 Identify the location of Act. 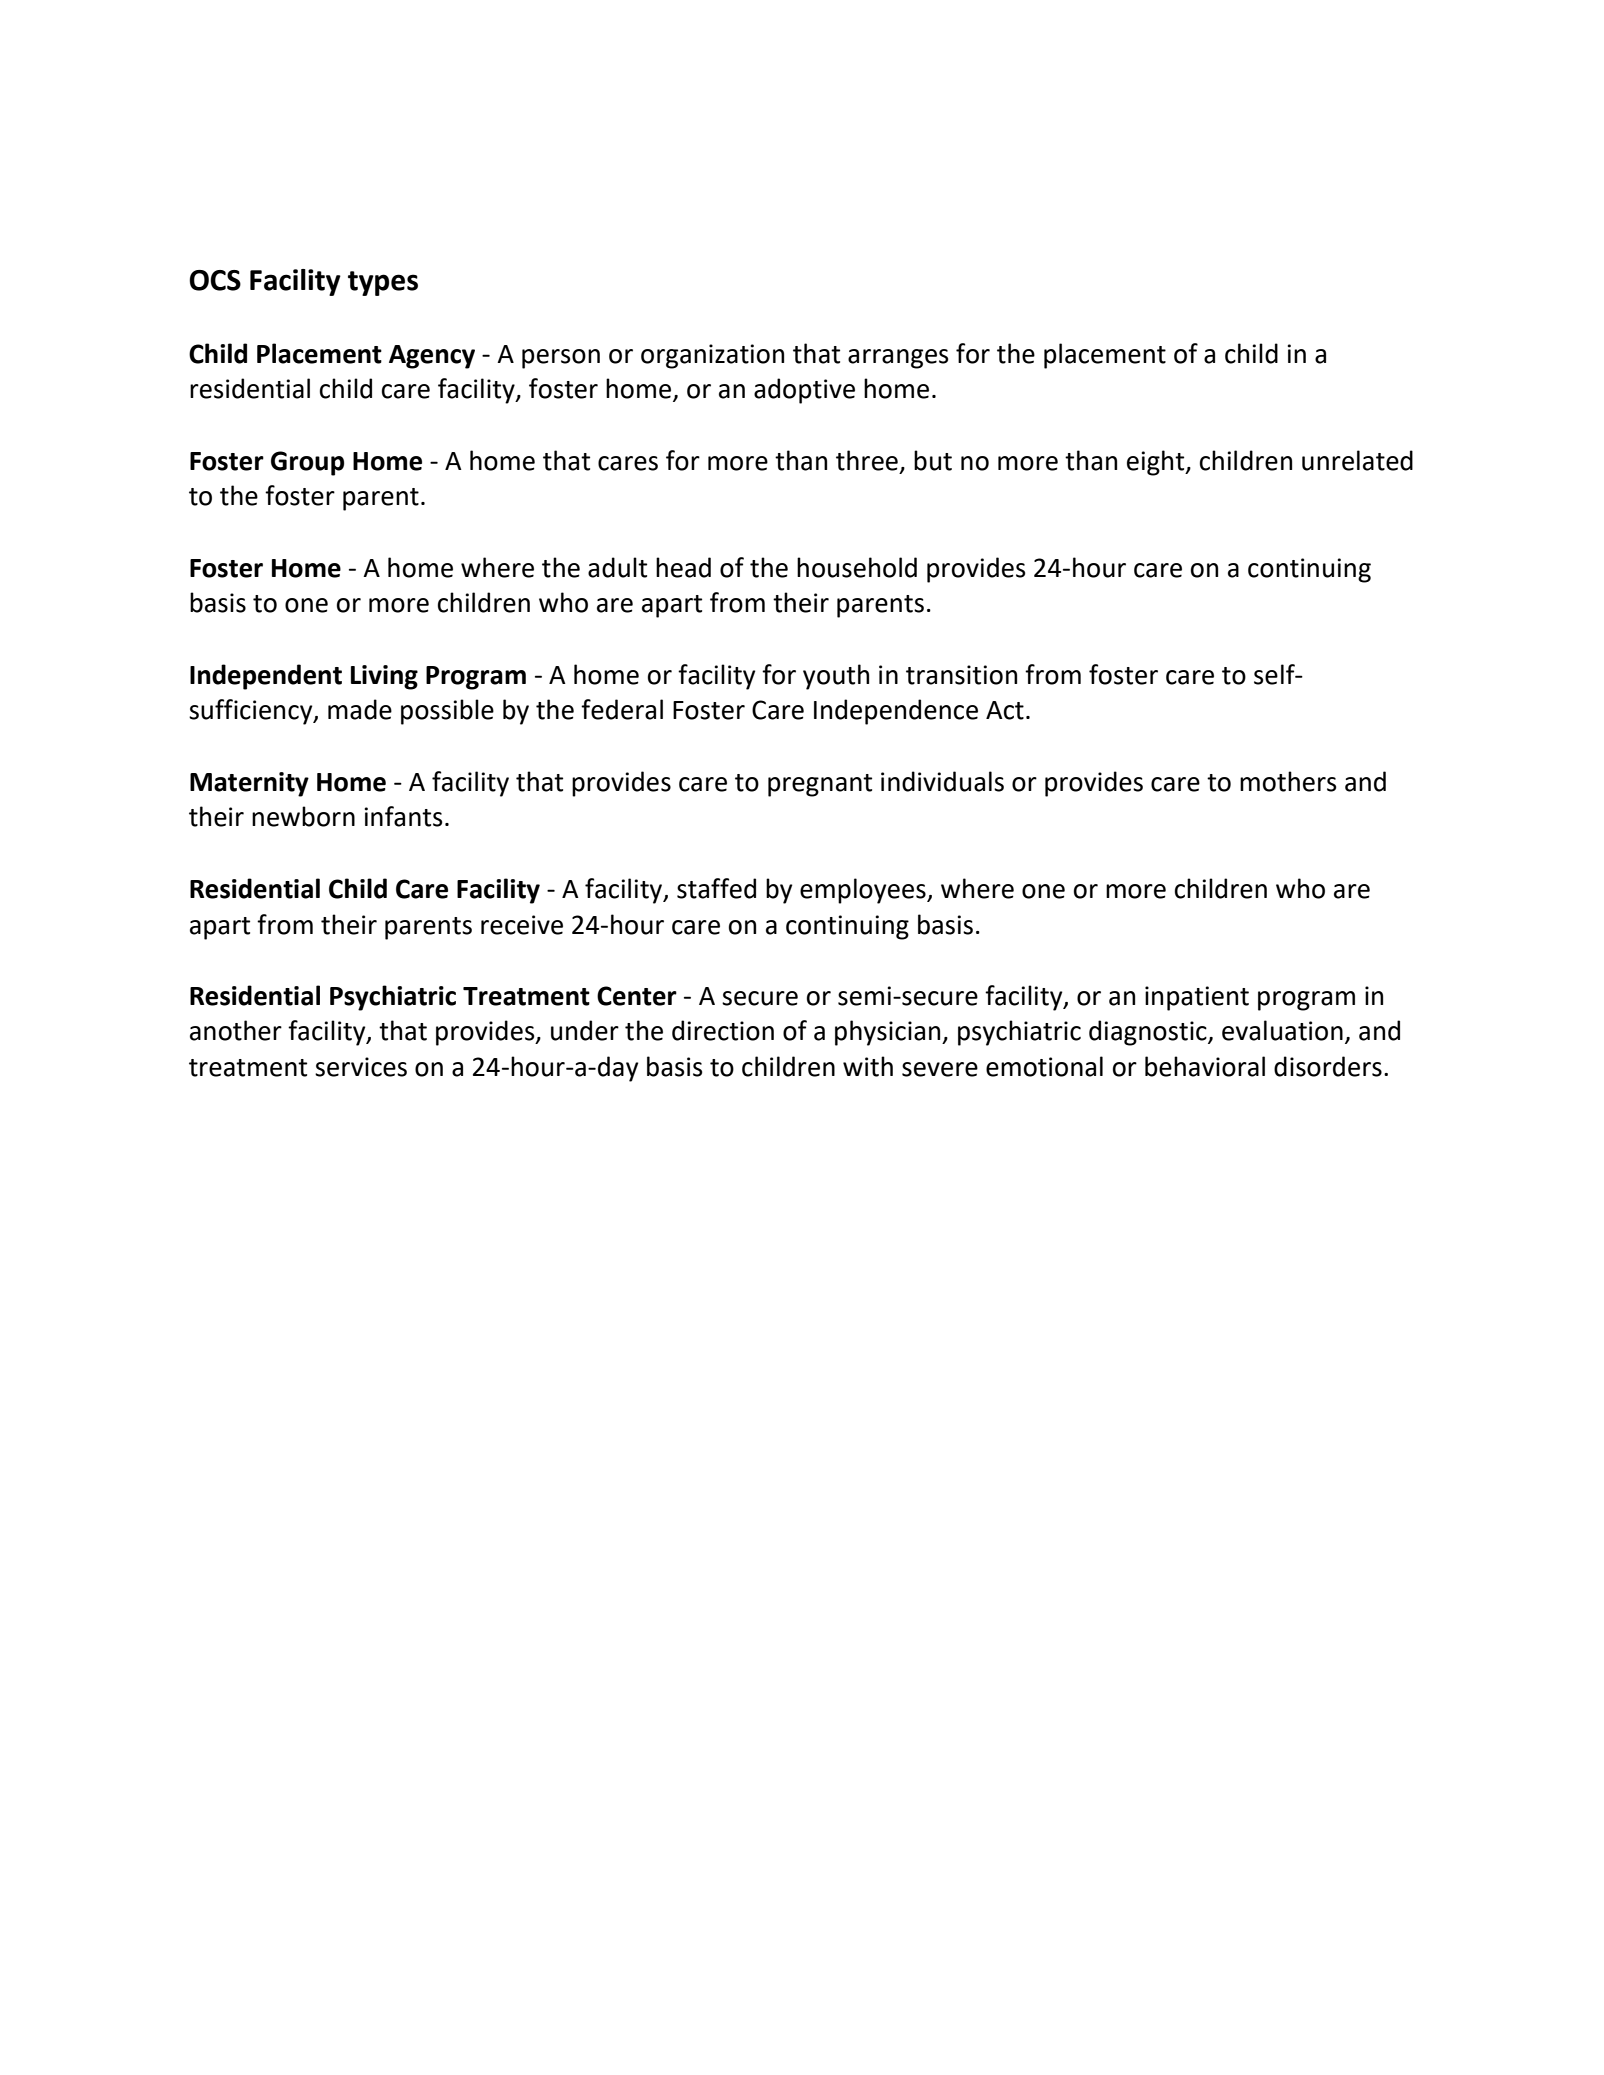
(1005, 710).
